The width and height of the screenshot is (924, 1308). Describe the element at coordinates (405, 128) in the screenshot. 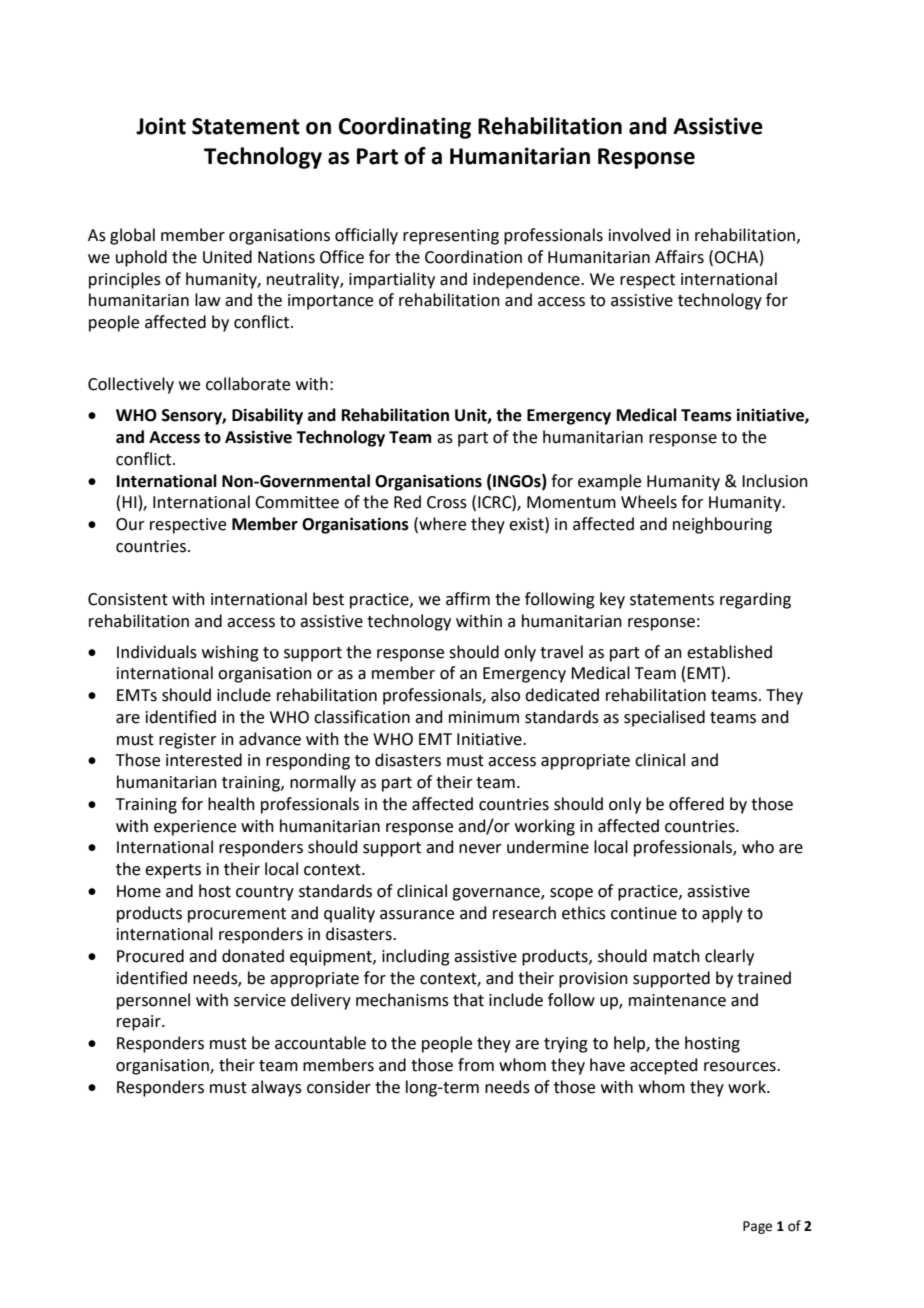

I see `Coordinating` at that location.
